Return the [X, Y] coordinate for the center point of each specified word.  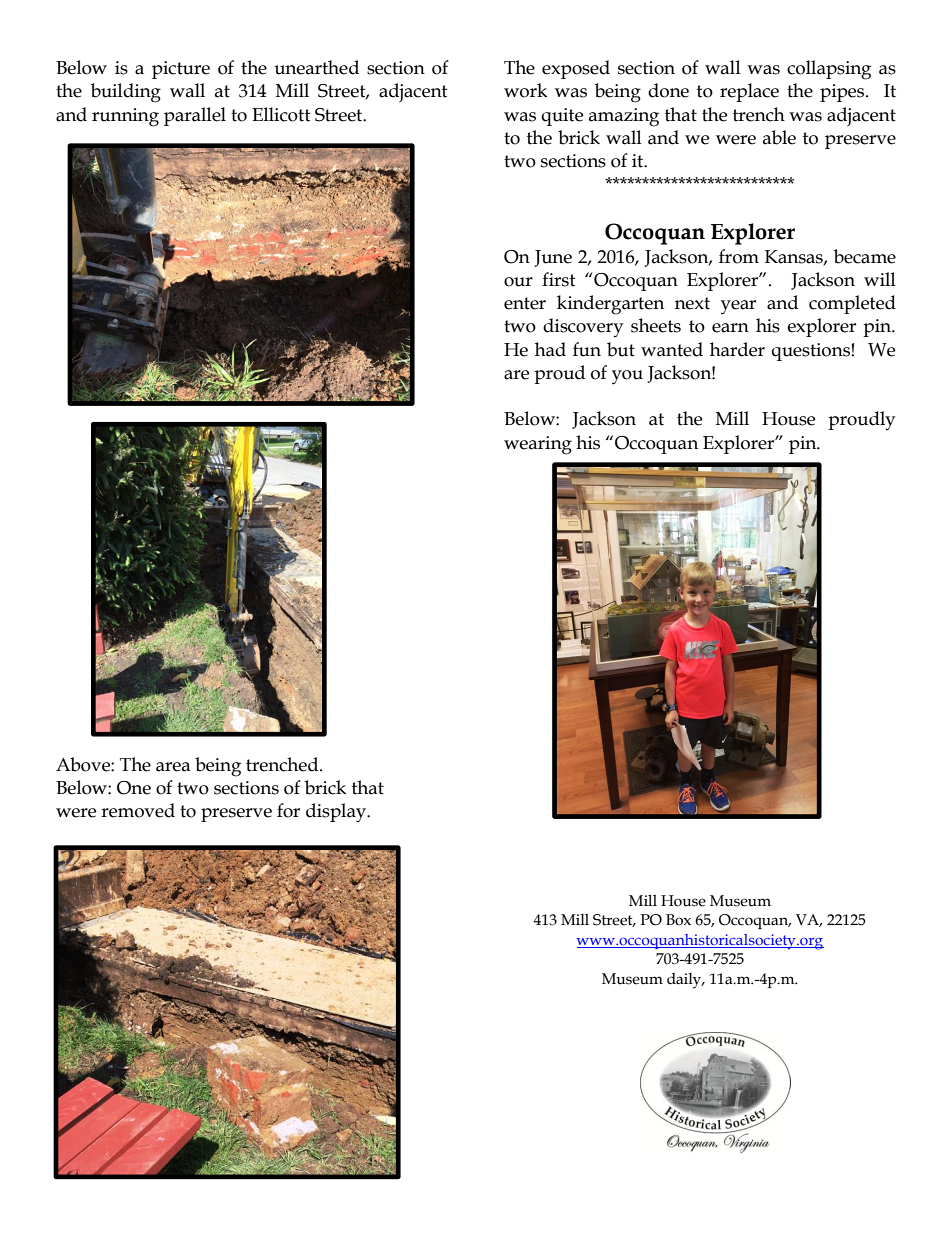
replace [749, 92]
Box [678, 920]
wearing [538, 445]
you [627, 377]
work [525, 90]
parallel [195, 116]
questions [811, 352]
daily [685, 981]
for [288, 810]
